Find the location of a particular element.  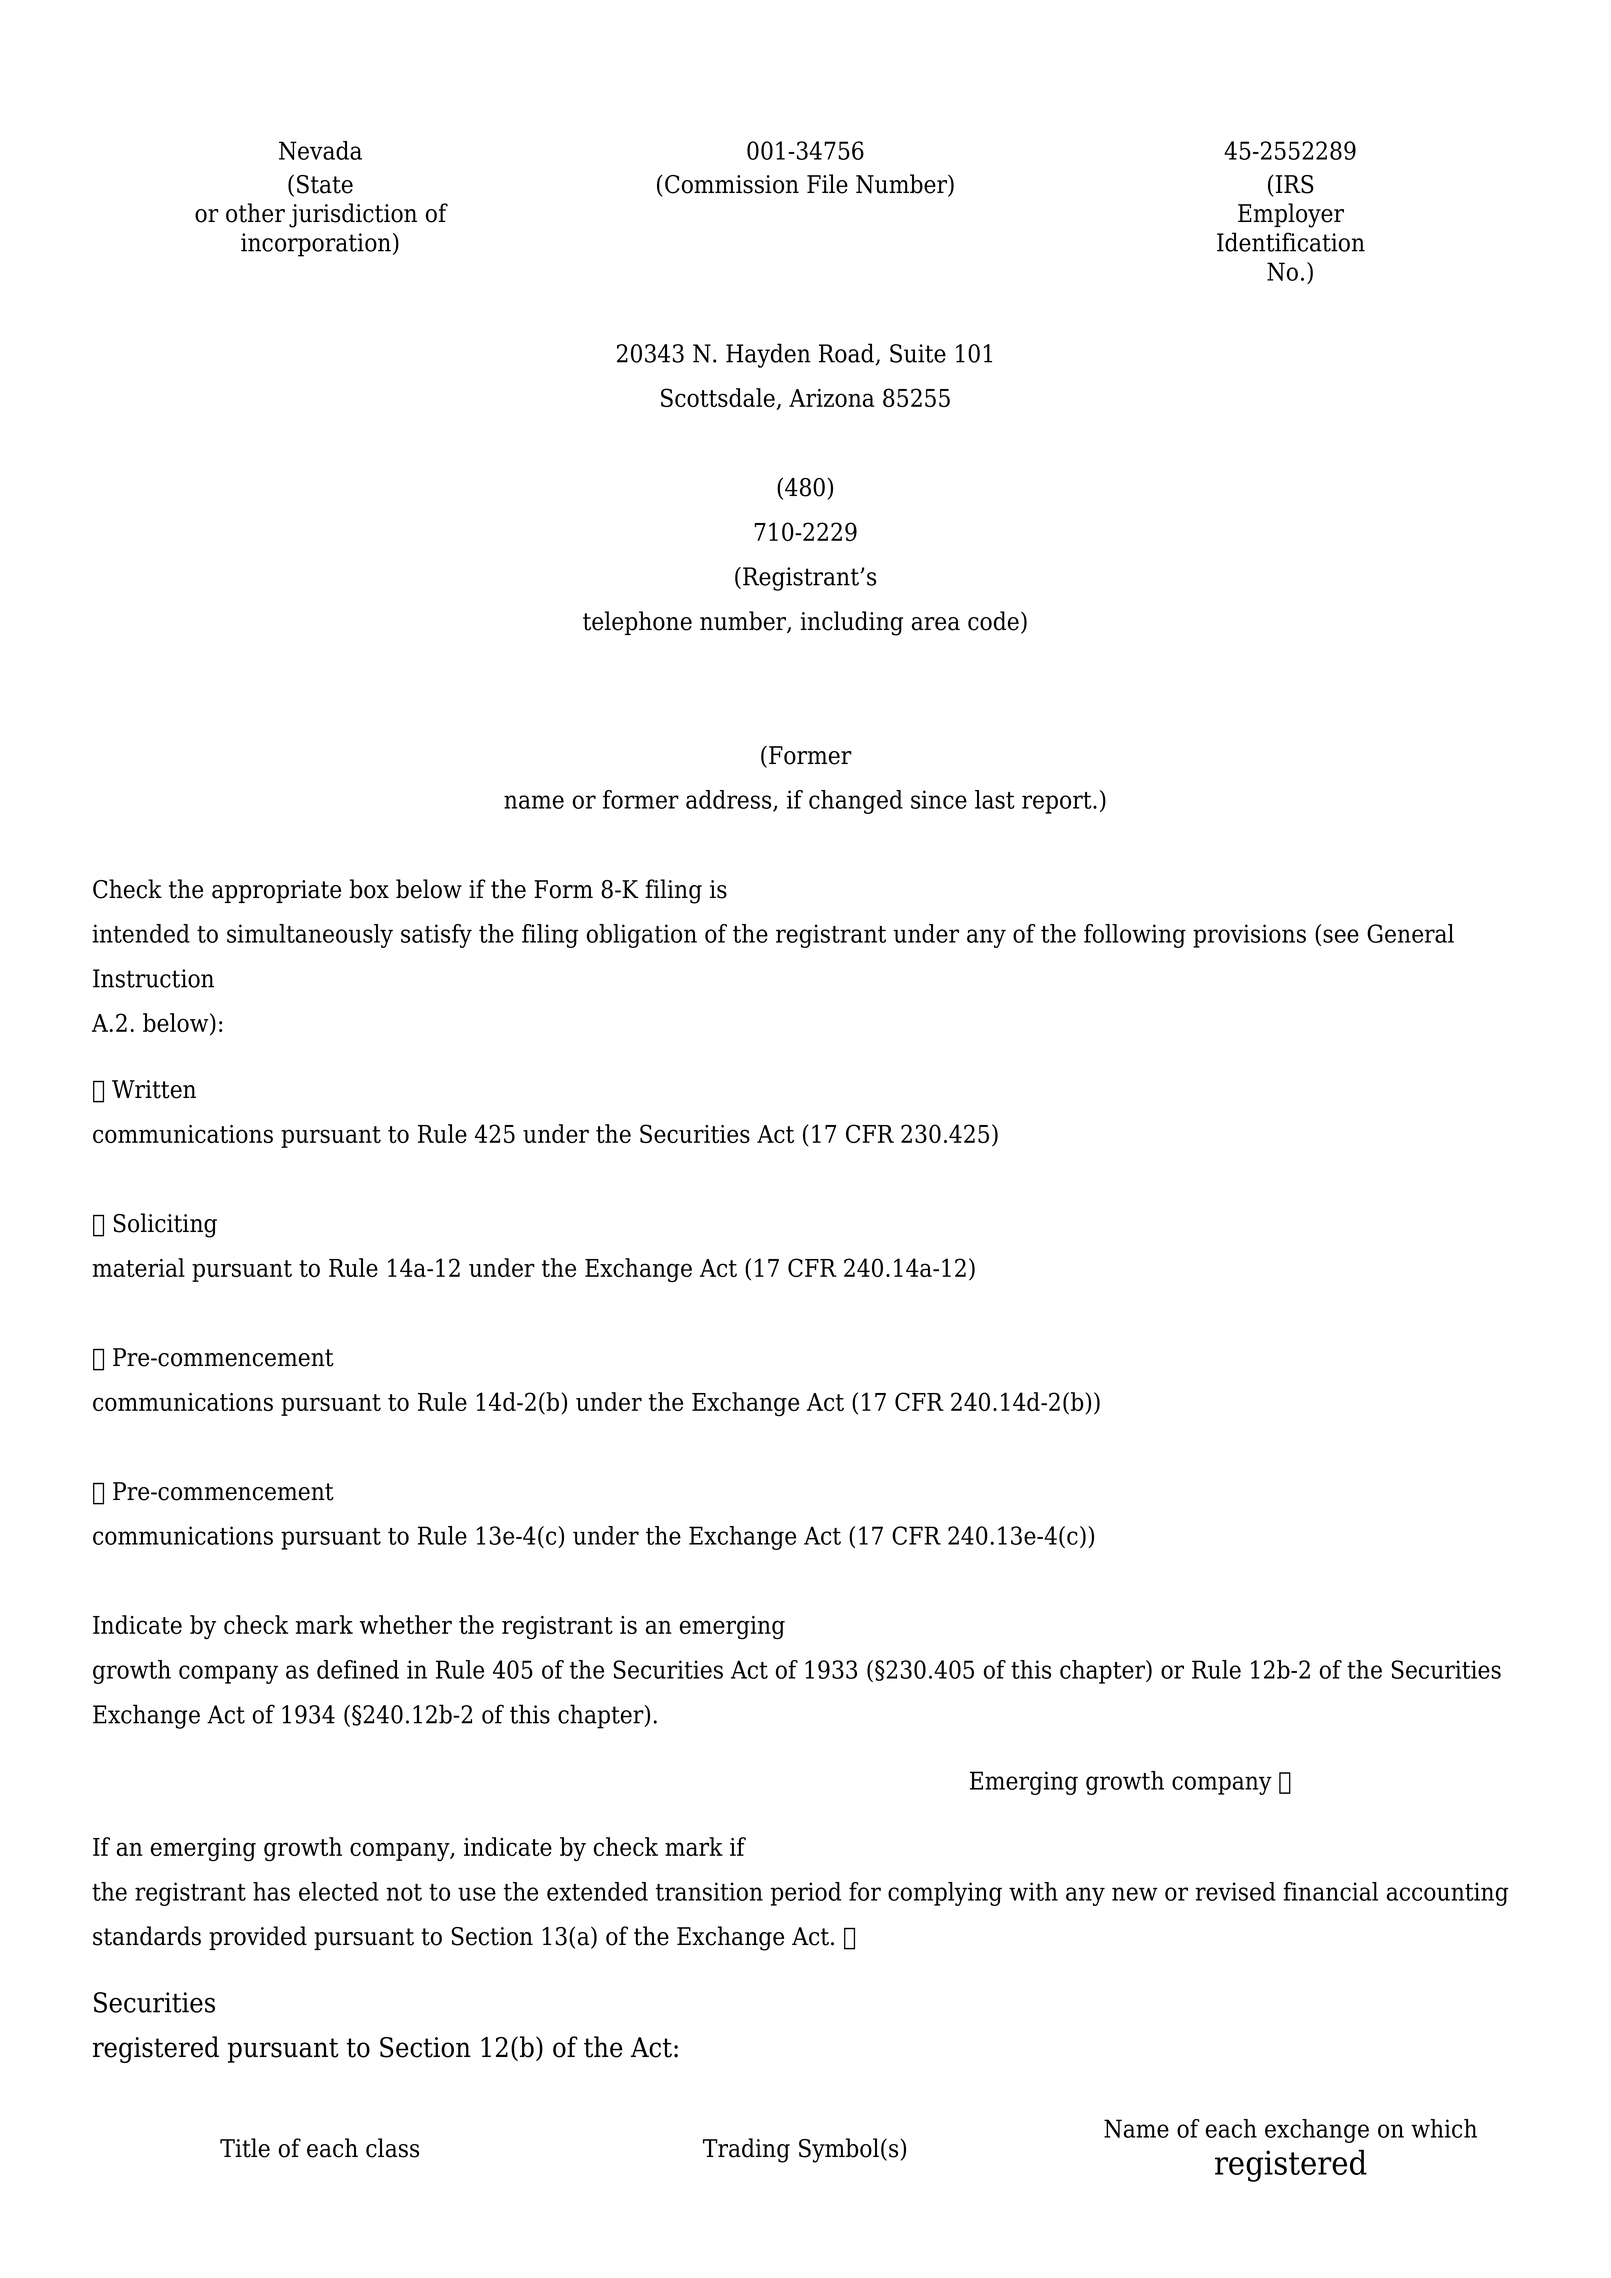

changed is located at coordinates (856, 802).
